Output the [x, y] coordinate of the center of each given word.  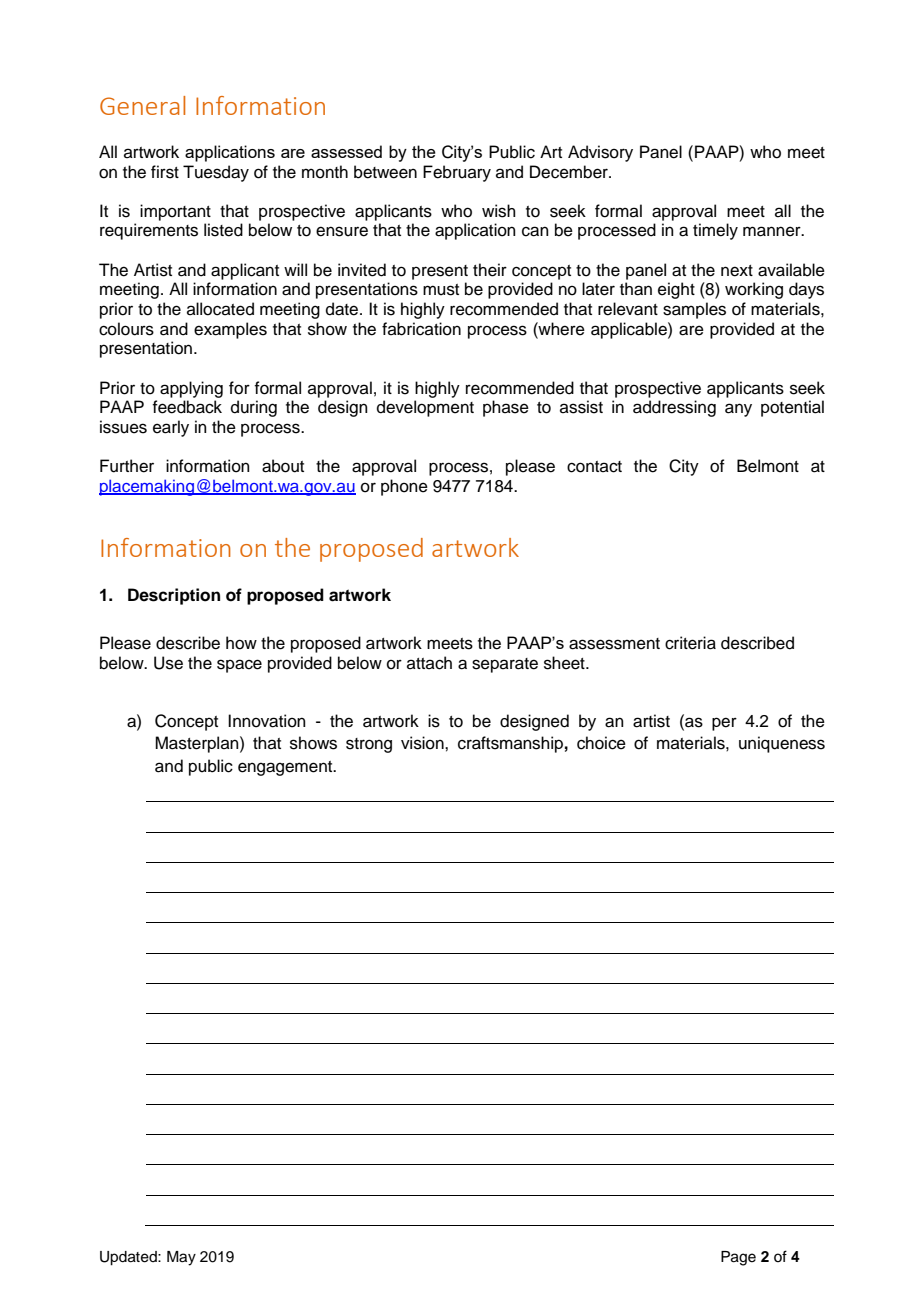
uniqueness [782, 744]
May [181, 1258]
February [457, 173]
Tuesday [216, 173]
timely [715, 231]
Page [738, 1258]
